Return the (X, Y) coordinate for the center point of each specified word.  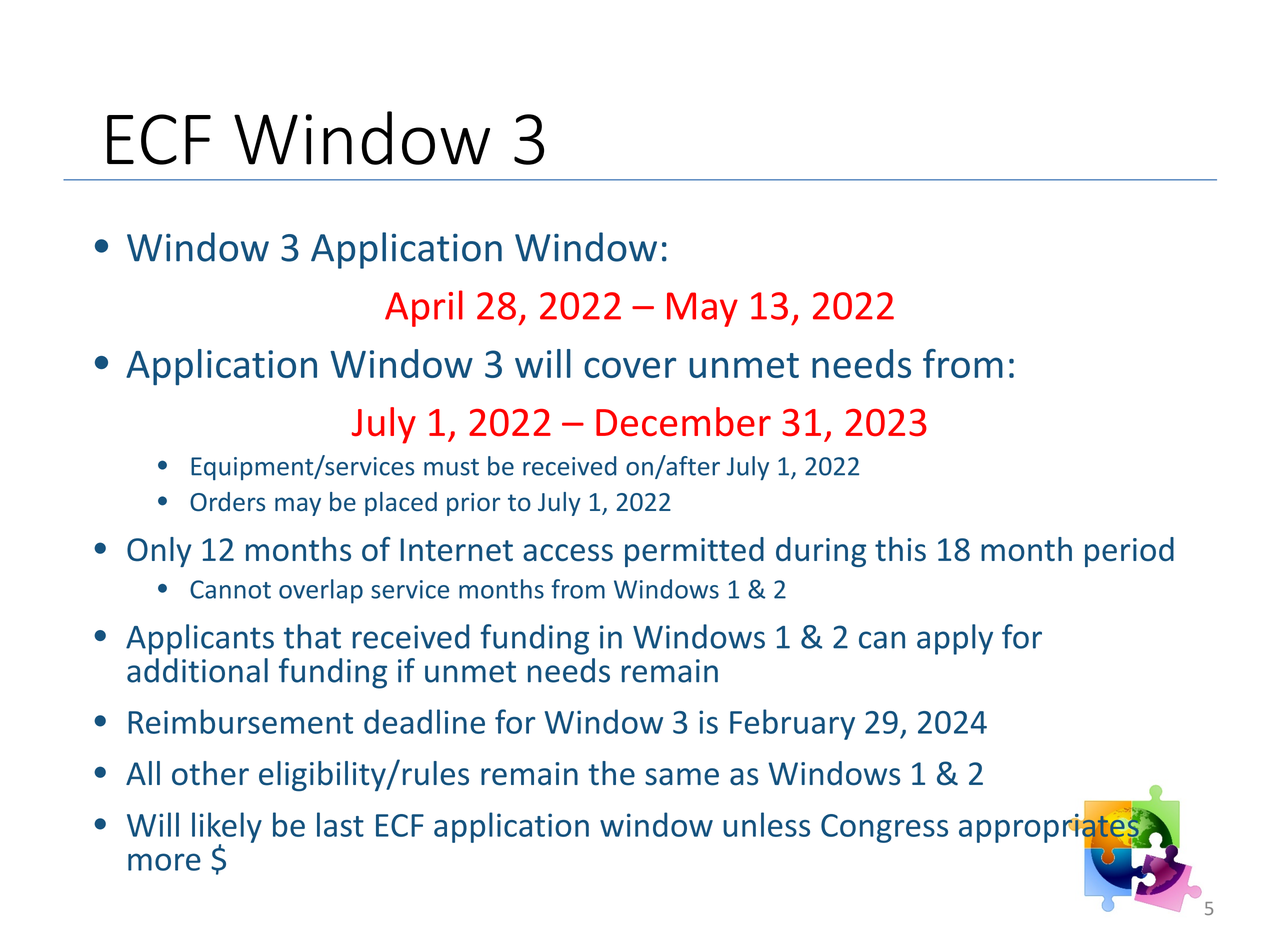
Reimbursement (240, 721)
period (1129, 552)
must (451, 467)
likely (227, 828)
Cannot (230, 589)
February (792, 724)
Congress (884, 828)
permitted (694, 552)
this (900, 549)
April (424, 308)
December (683, 422)
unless (766, 824)
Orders (227, 502)
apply (955, 639)
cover (630, 367)
